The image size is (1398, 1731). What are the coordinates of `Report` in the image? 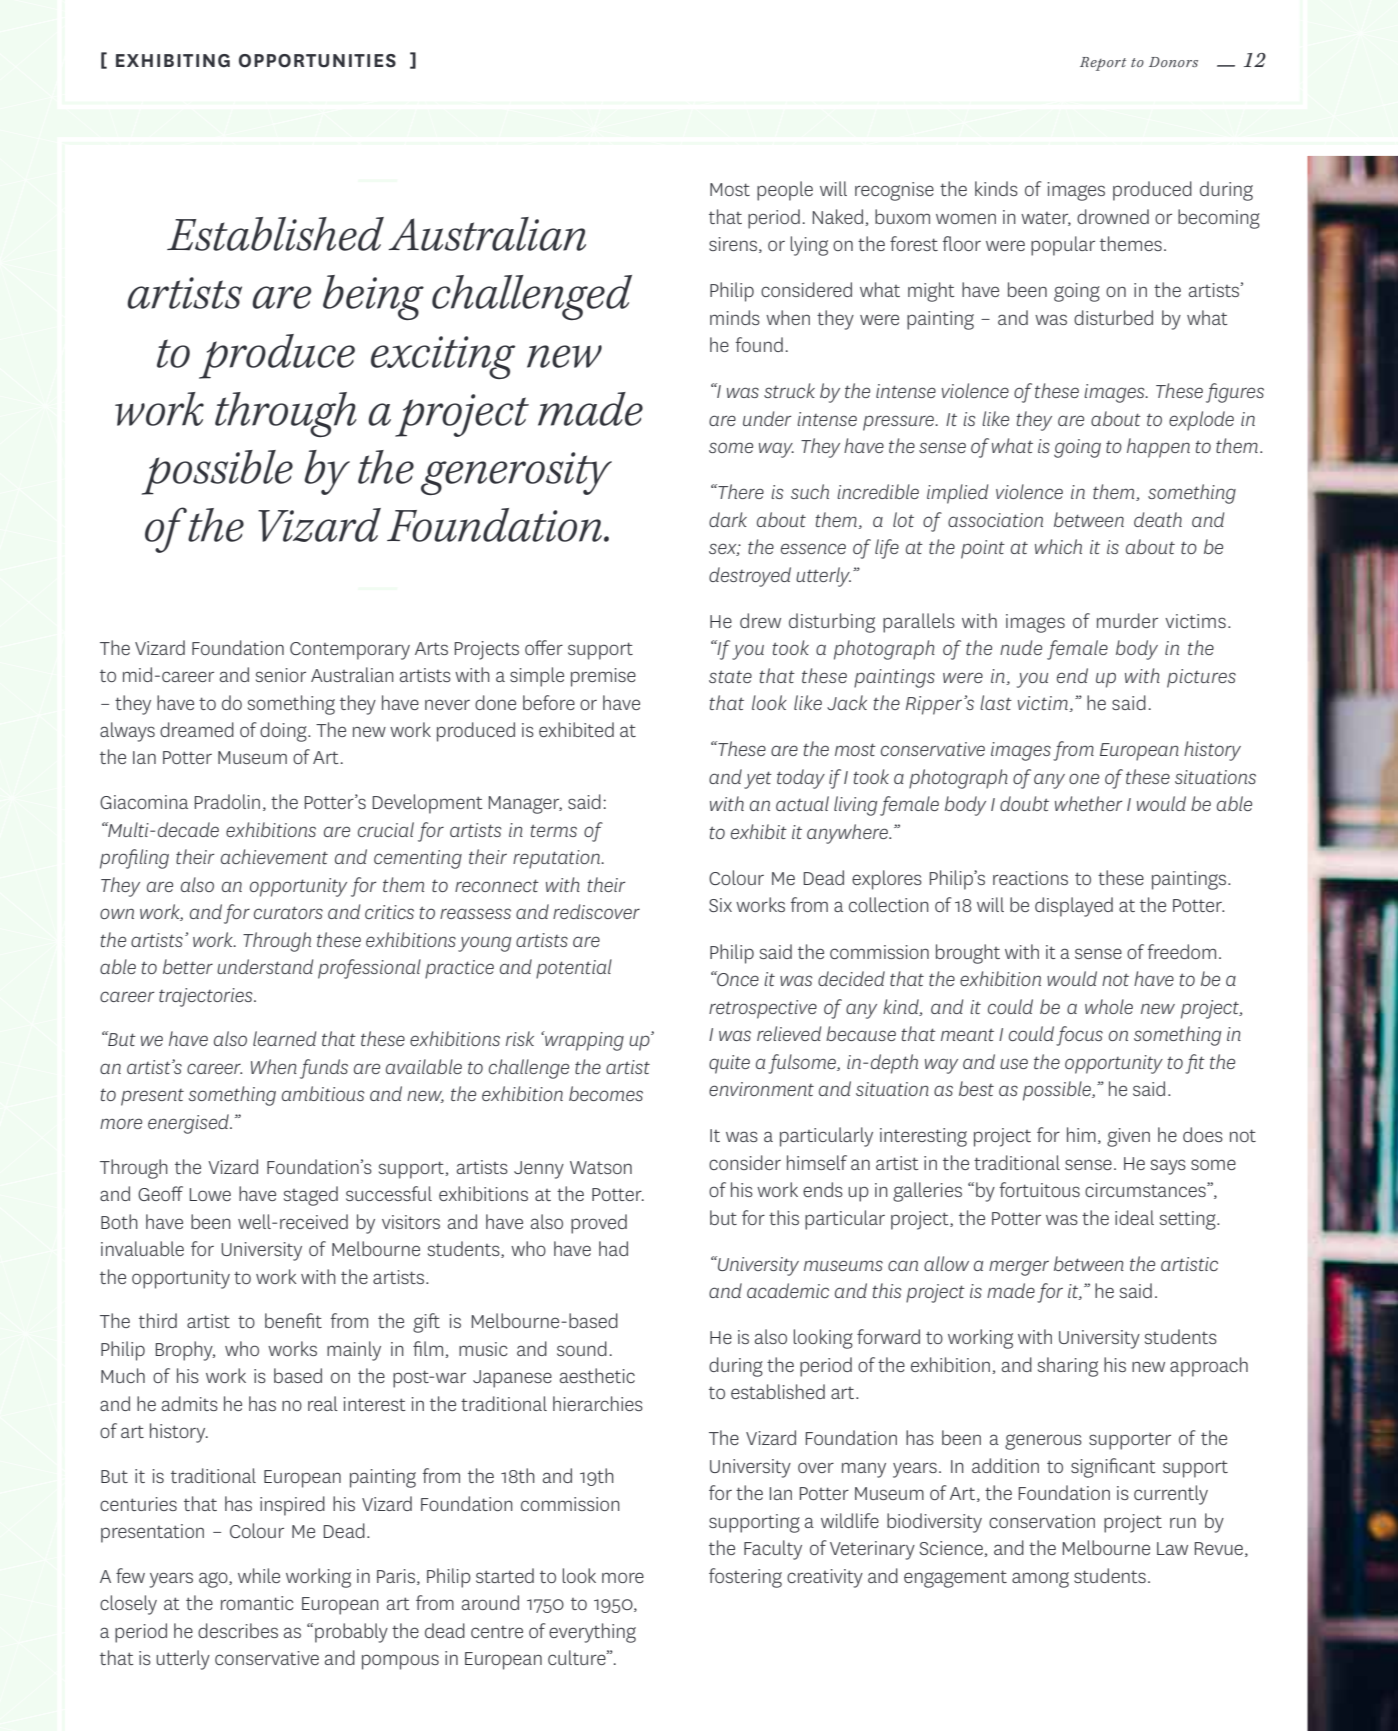 It's located at (1103, 64).
